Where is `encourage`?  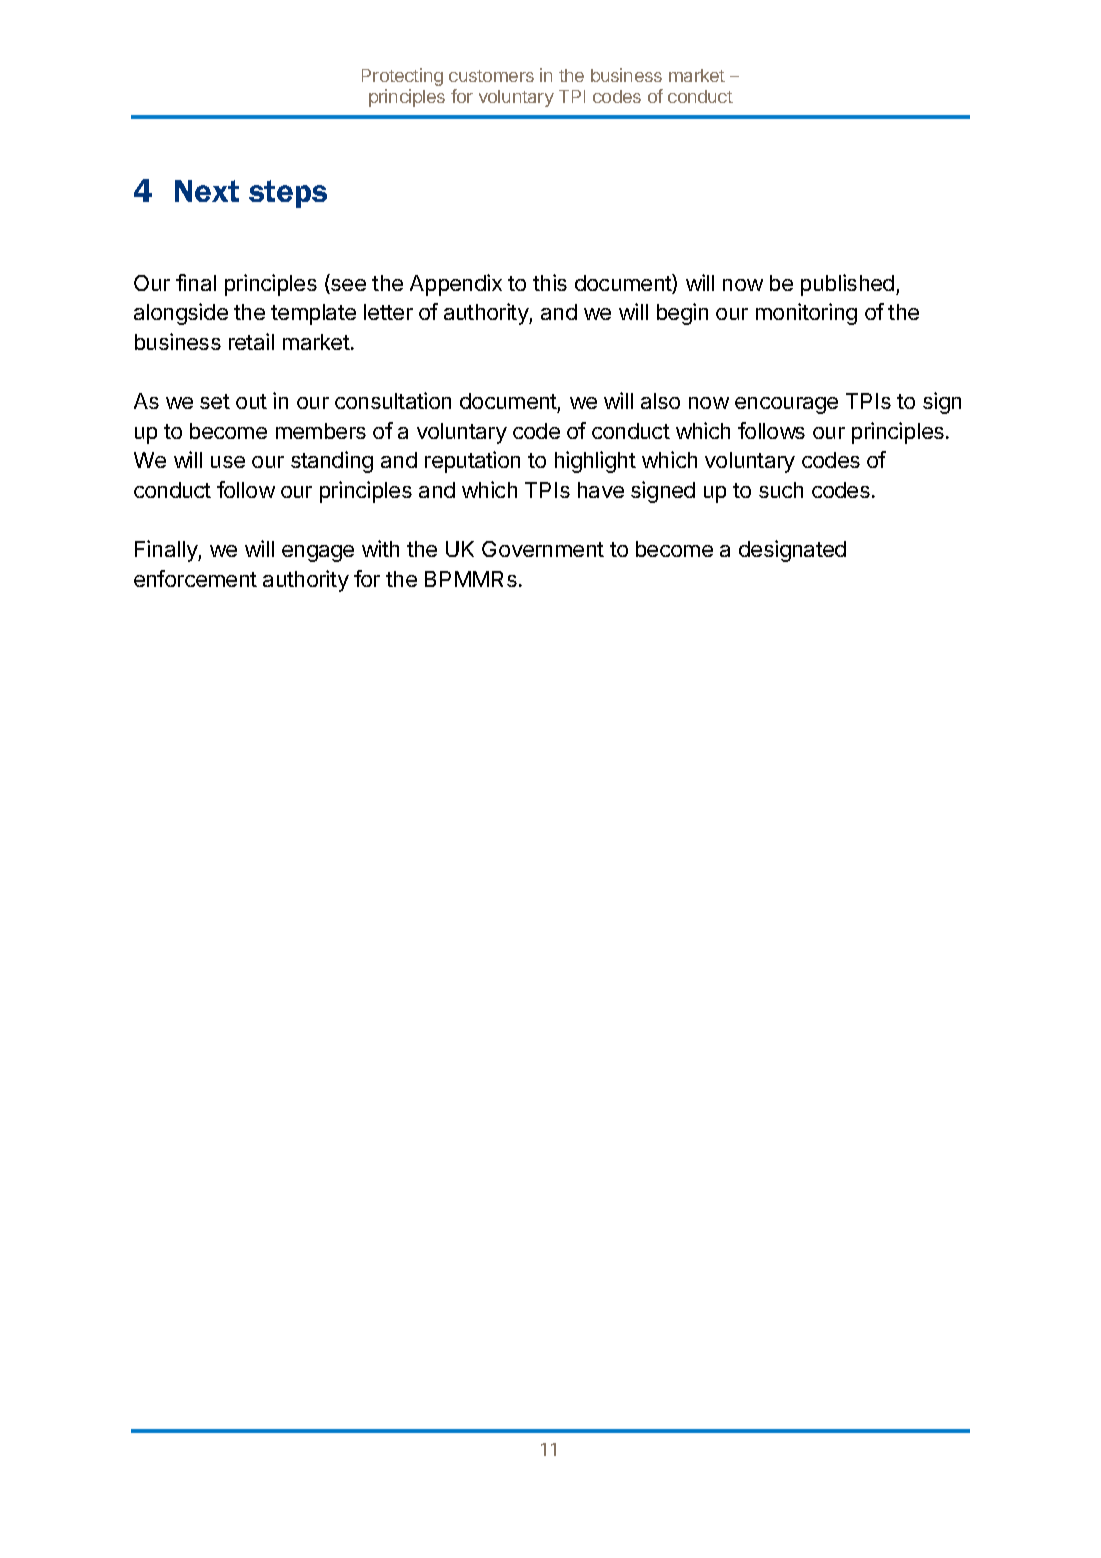 encourage is located at coordinates (786, 405).
